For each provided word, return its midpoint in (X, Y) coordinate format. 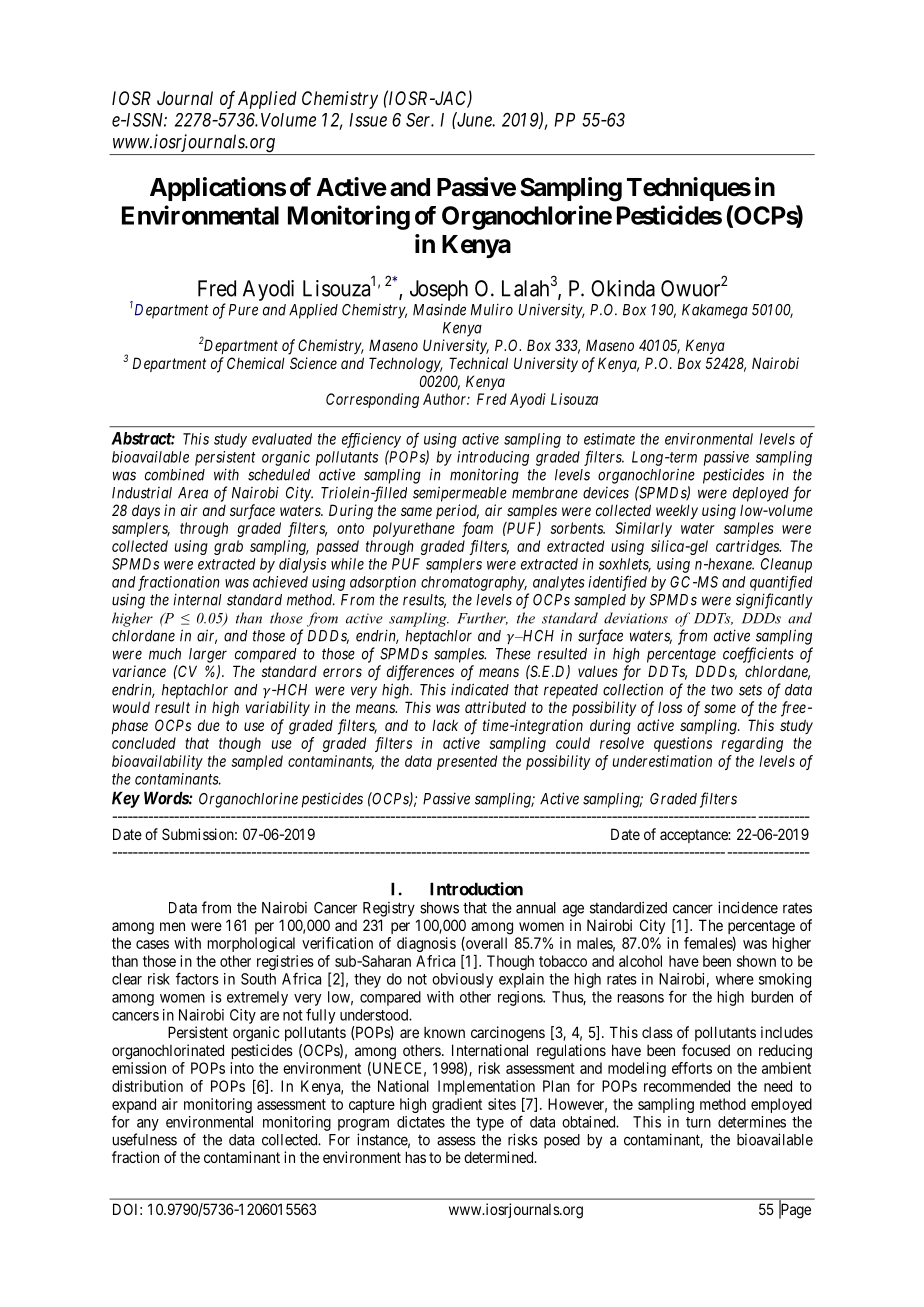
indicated (480, 689)
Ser (420, 120)
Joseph (439, 290)
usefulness (145, 1139)
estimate (609, 439)
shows (439, 908)
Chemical (256, 363)
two (722, 690)
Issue (368, 120)
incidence (748, 907)
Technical (478, 363)
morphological (251, 944)
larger (208, 655)
